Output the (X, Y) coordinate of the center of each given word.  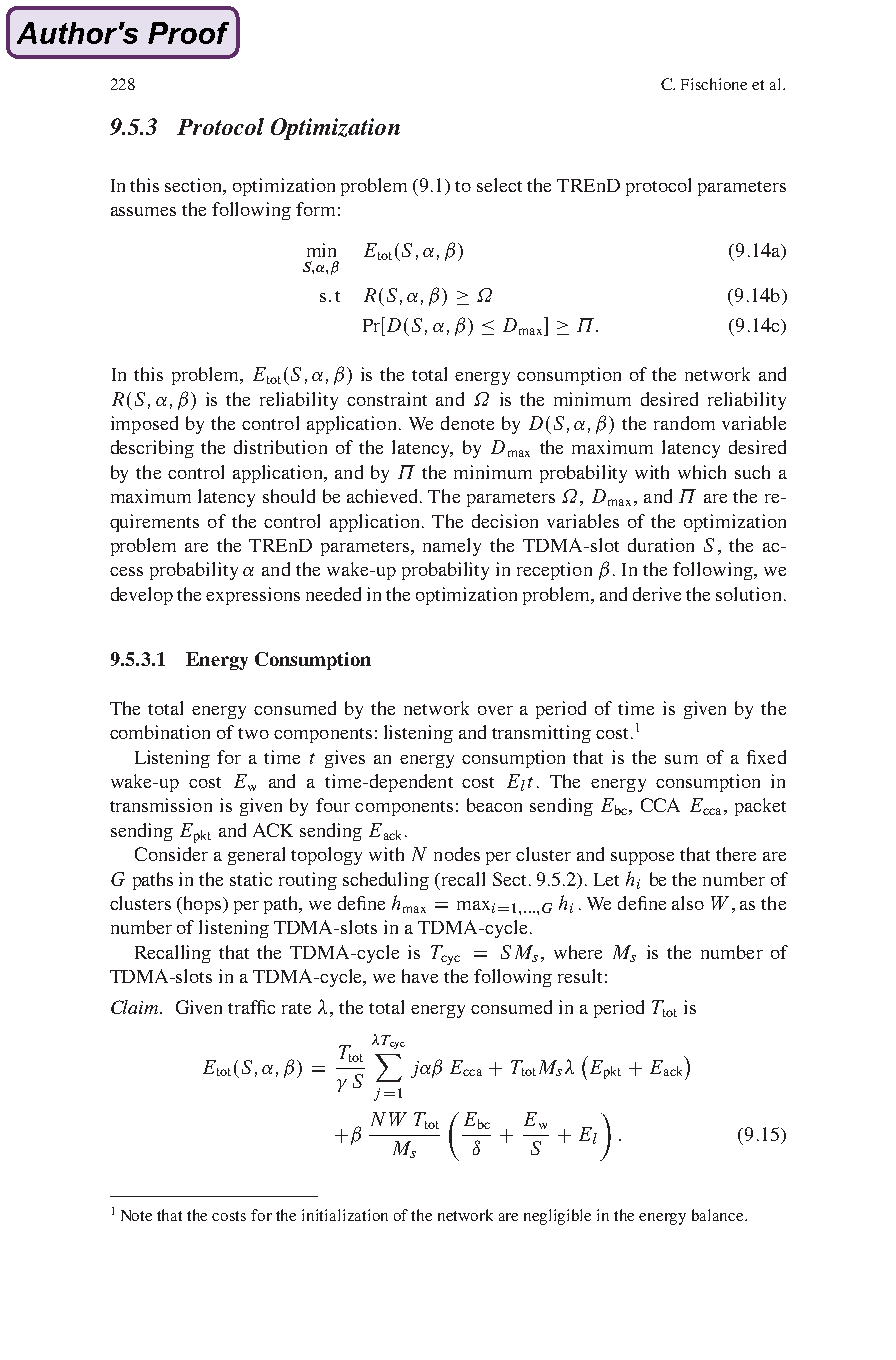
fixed (766, 757)
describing (152, 449)
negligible (557, 1217)
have (420, 976)
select (499, 185)
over (495, 710)
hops (202, 905)
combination (160, 732)
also (688, 903)
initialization (345, 1215)
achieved (384, 496)
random (684, 423)
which (702, 472)
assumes (143, 211)
